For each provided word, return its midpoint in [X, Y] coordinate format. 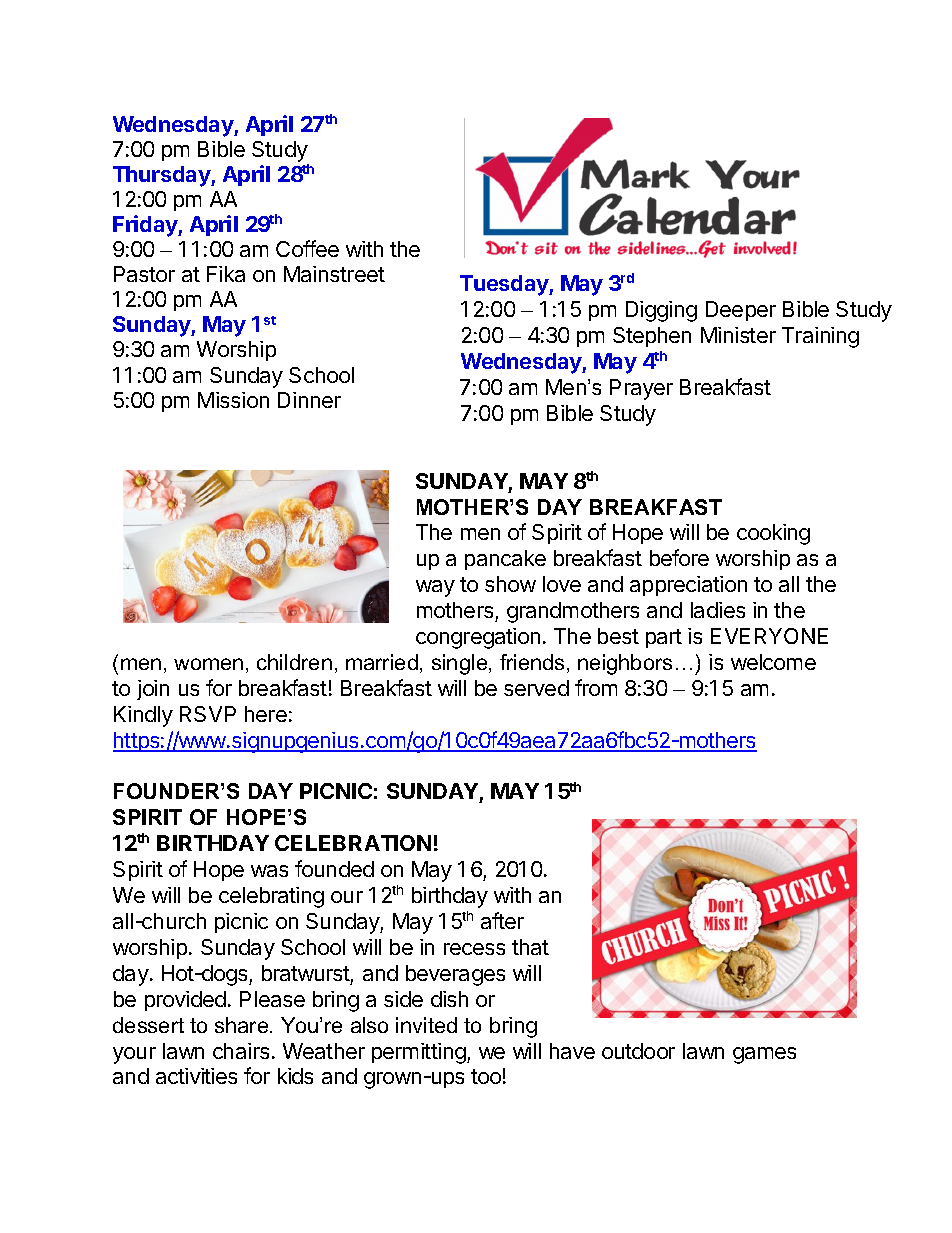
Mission [233, 400]
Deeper [741, 311]
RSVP [208, 714]
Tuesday [505, 285]
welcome [773, 662]
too [486, 1076]
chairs [241, 1051]
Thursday [162, 176]
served [536, 688]
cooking [773, 534]
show [510, 584]
